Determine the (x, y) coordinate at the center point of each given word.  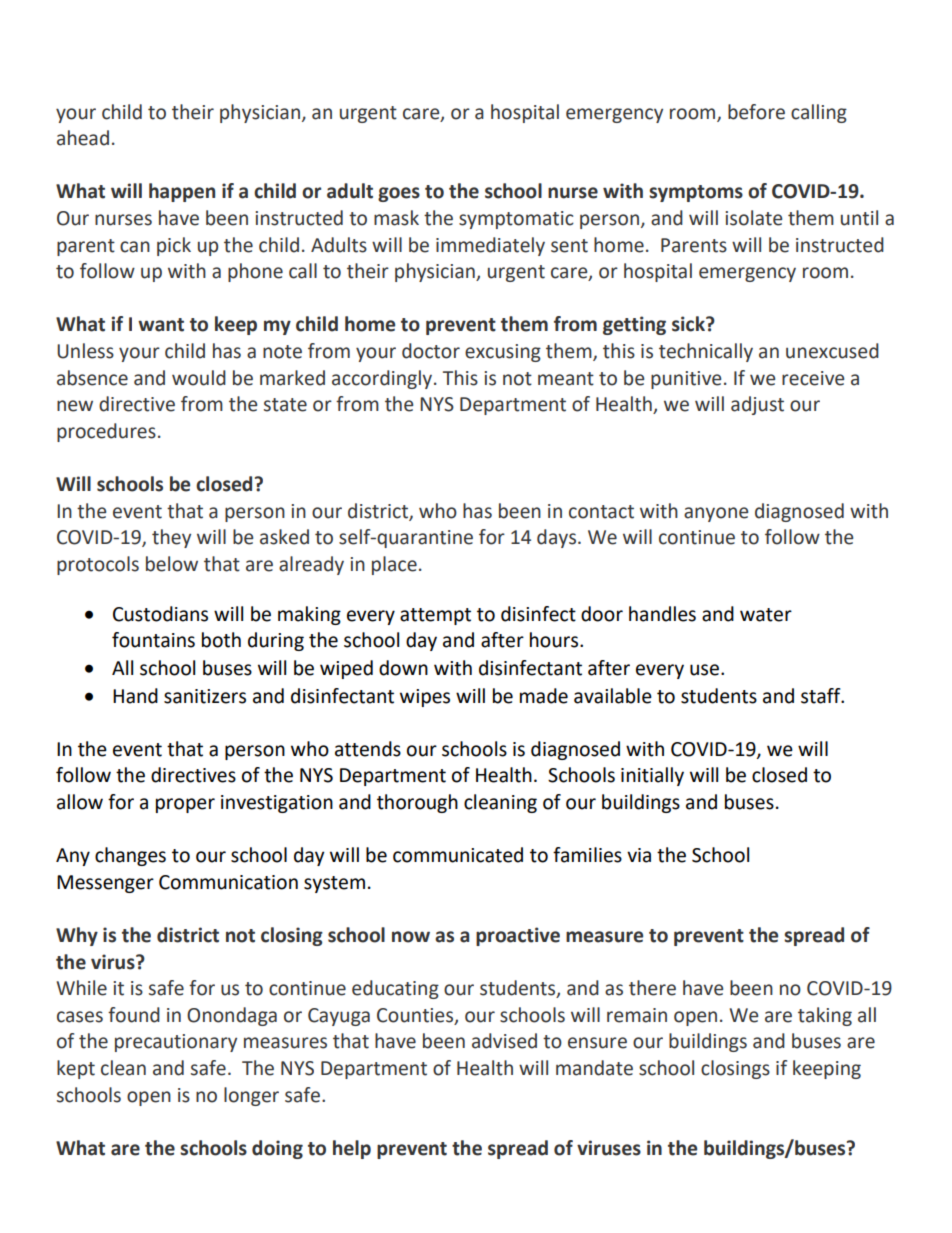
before (756, 112)
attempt (435, 616)
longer (251, 1096)
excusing (503, 353)
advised (504, 1041)
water (766, 615)
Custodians (160, 614)
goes (399, 194)
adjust (757, 405)
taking (825, 1016)
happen (182, 192)
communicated (458, 855)
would (199, 378)
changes (130, 856)
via (639, 855)
